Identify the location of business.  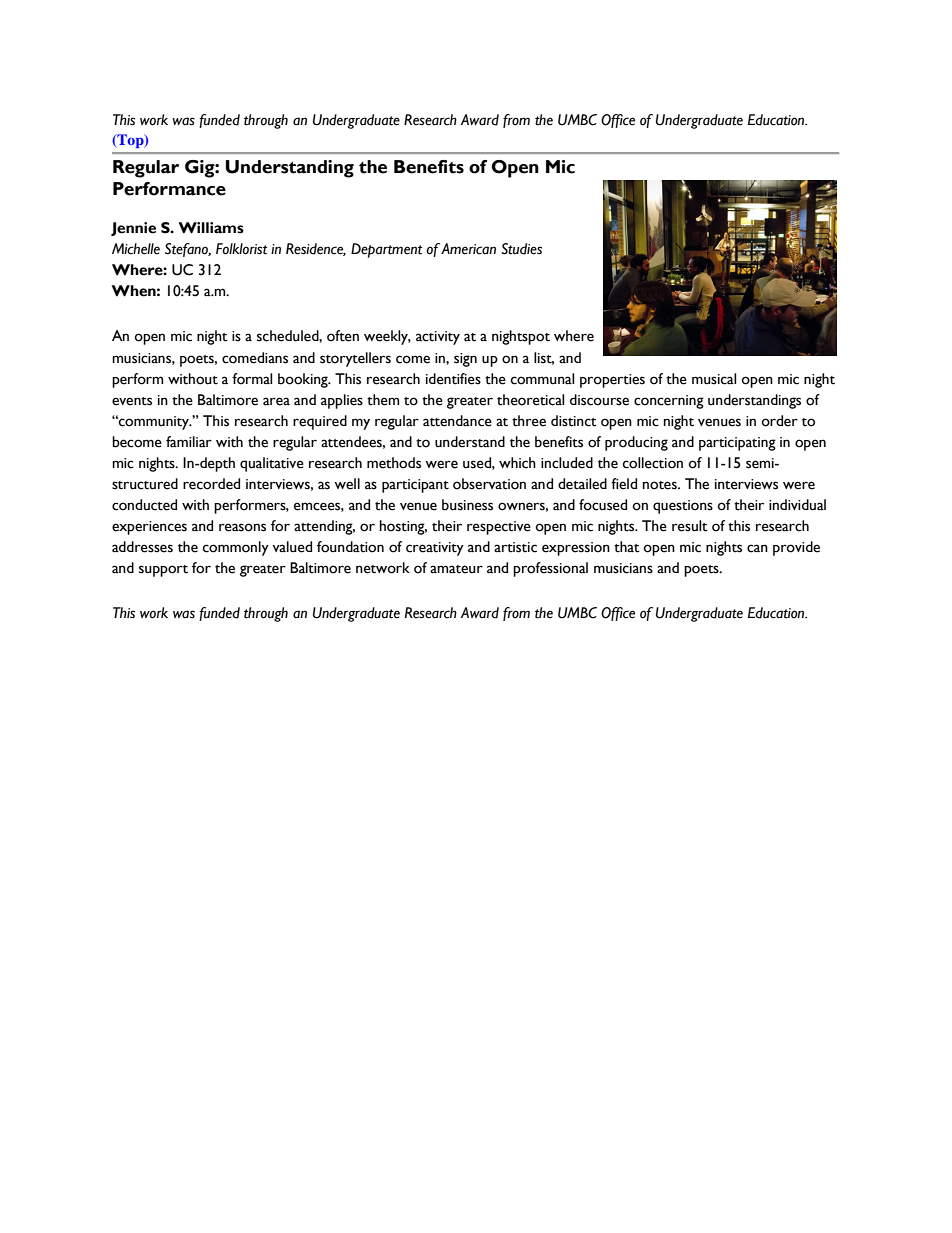
(467, 505).
